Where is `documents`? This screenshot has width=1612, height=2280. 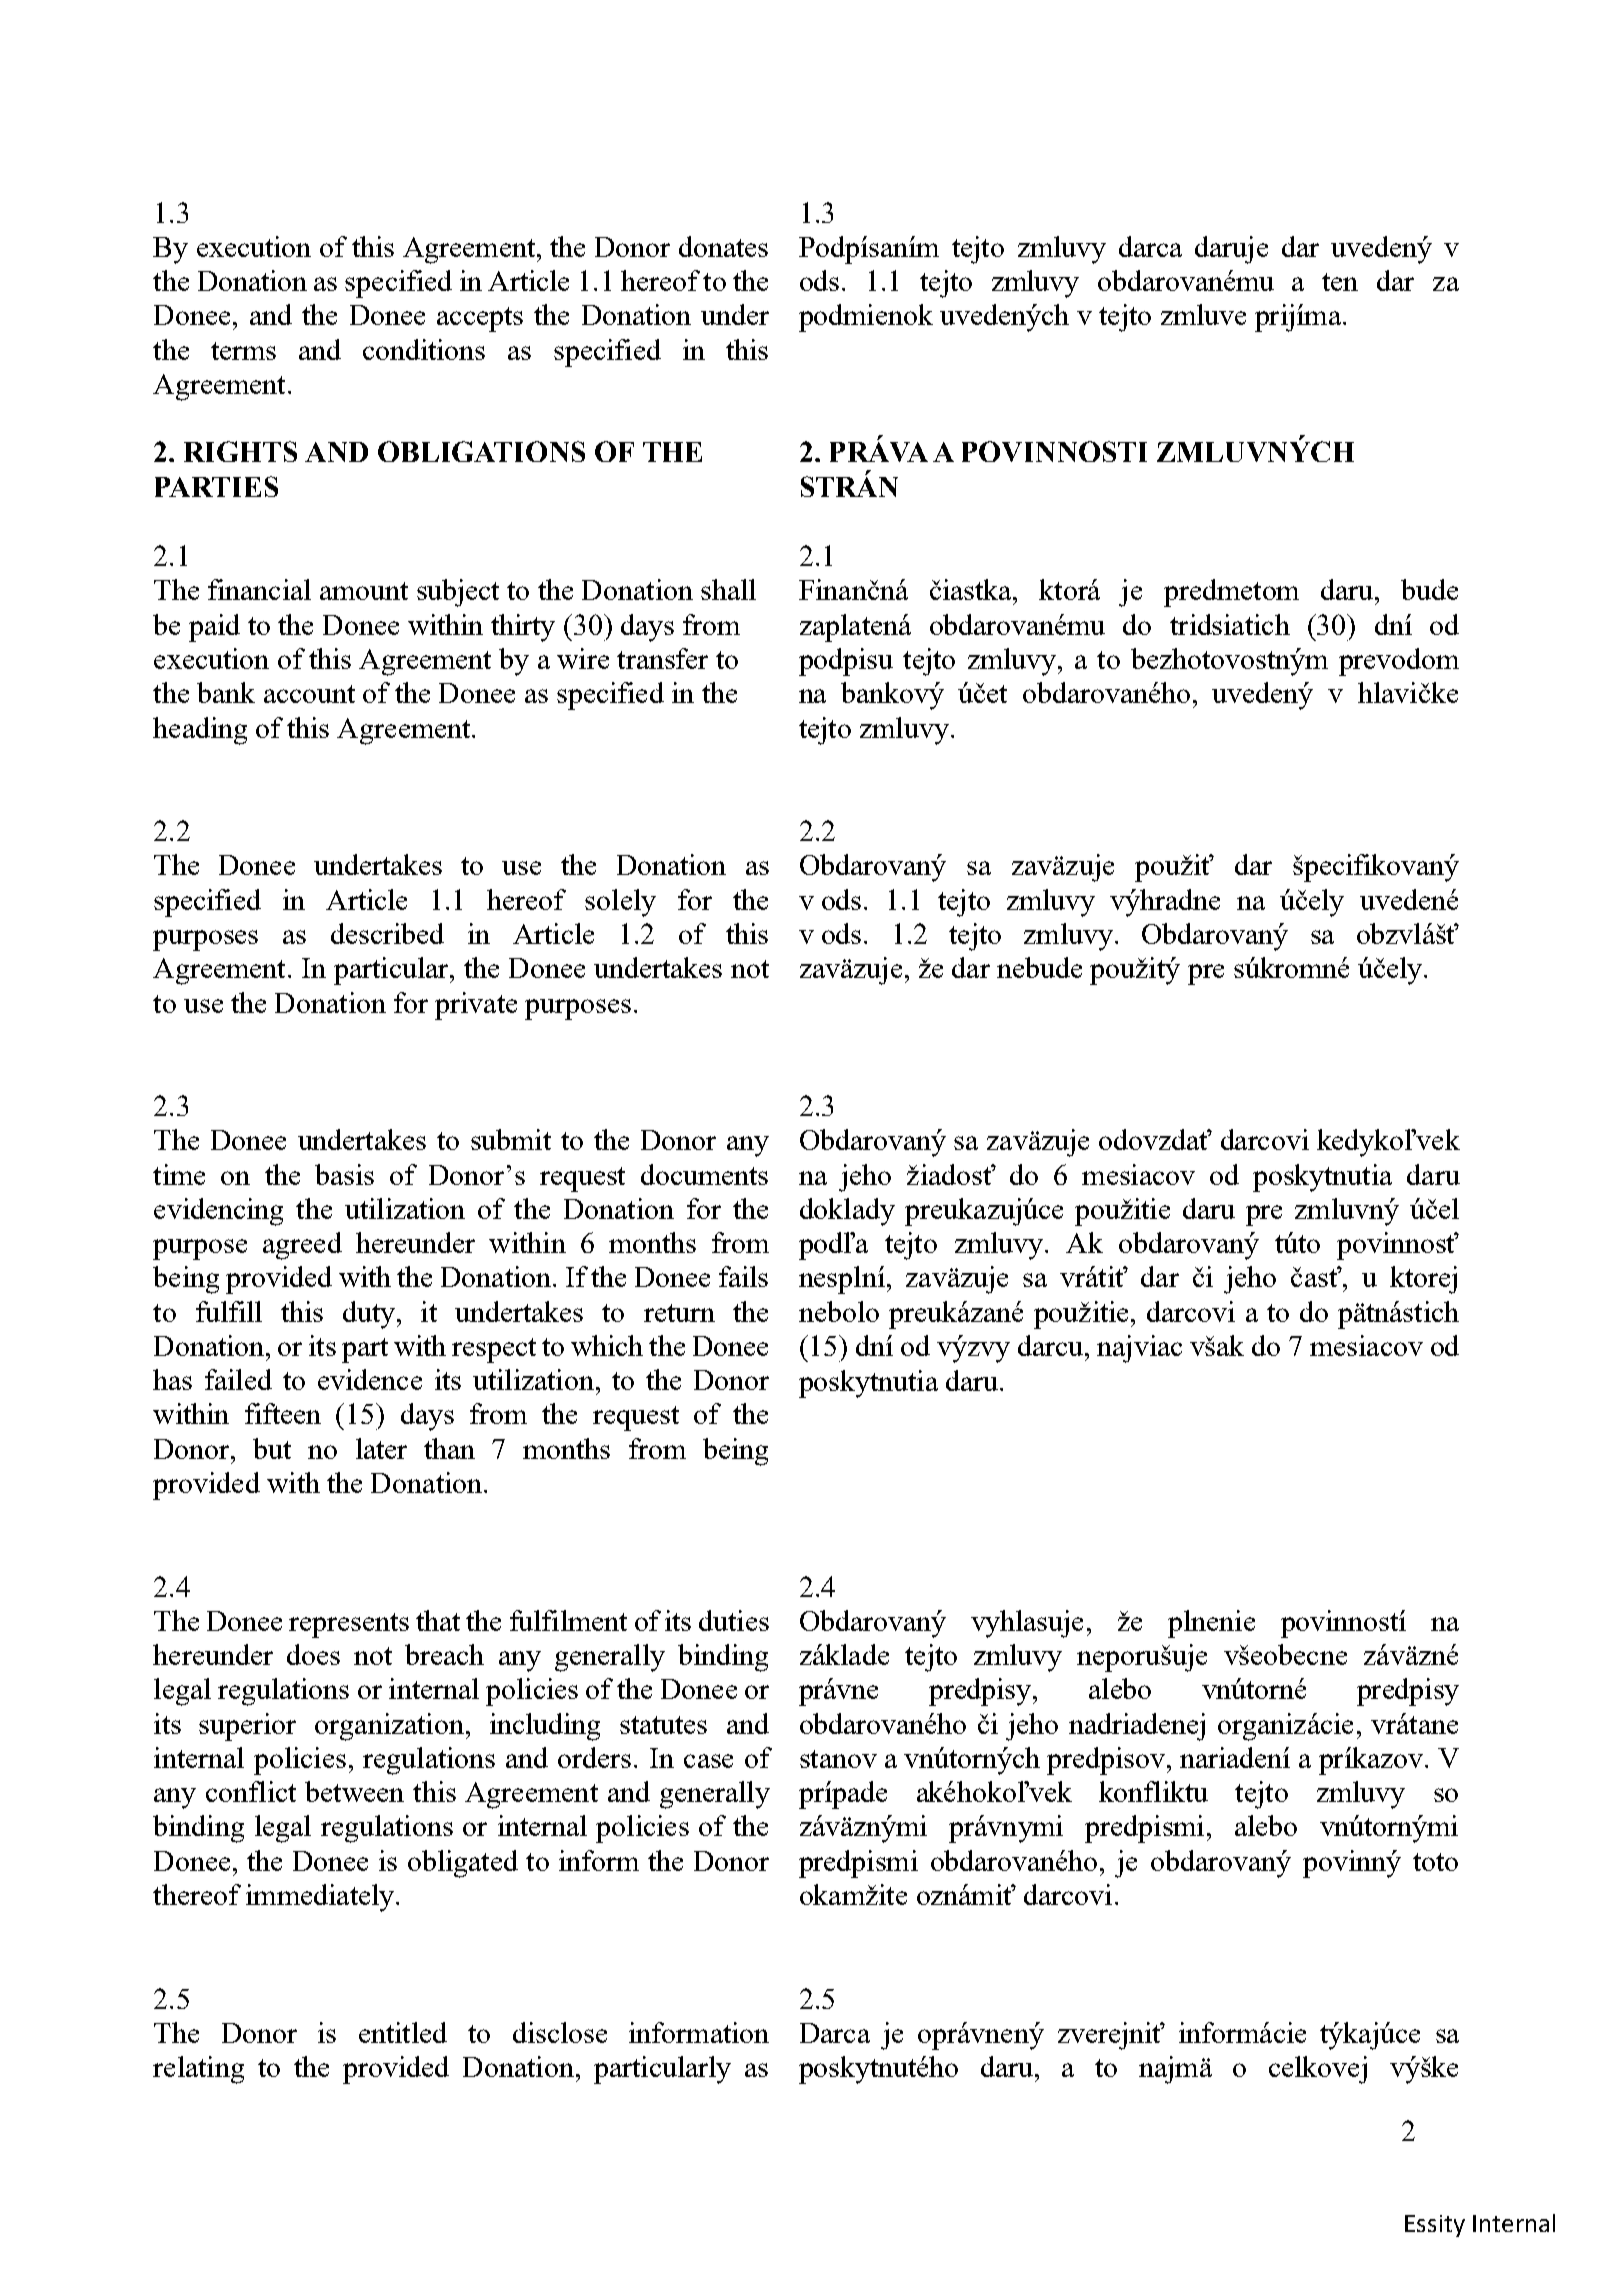
documents is located at coordinates (704, 1174).
